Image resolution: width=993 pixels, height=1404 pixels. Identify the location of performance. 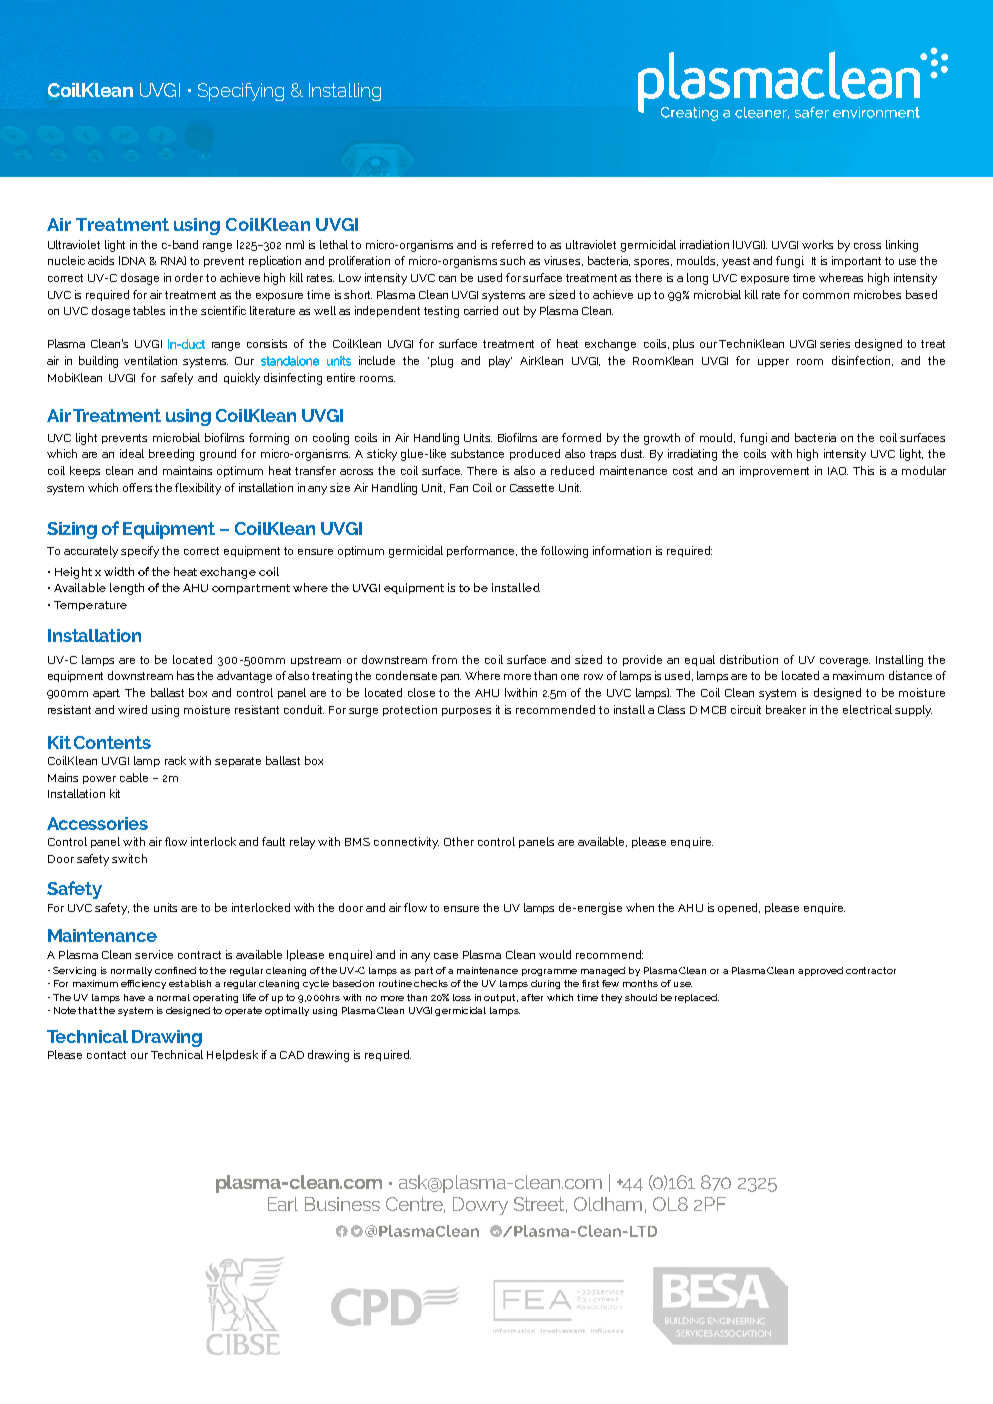
(482, 551).
